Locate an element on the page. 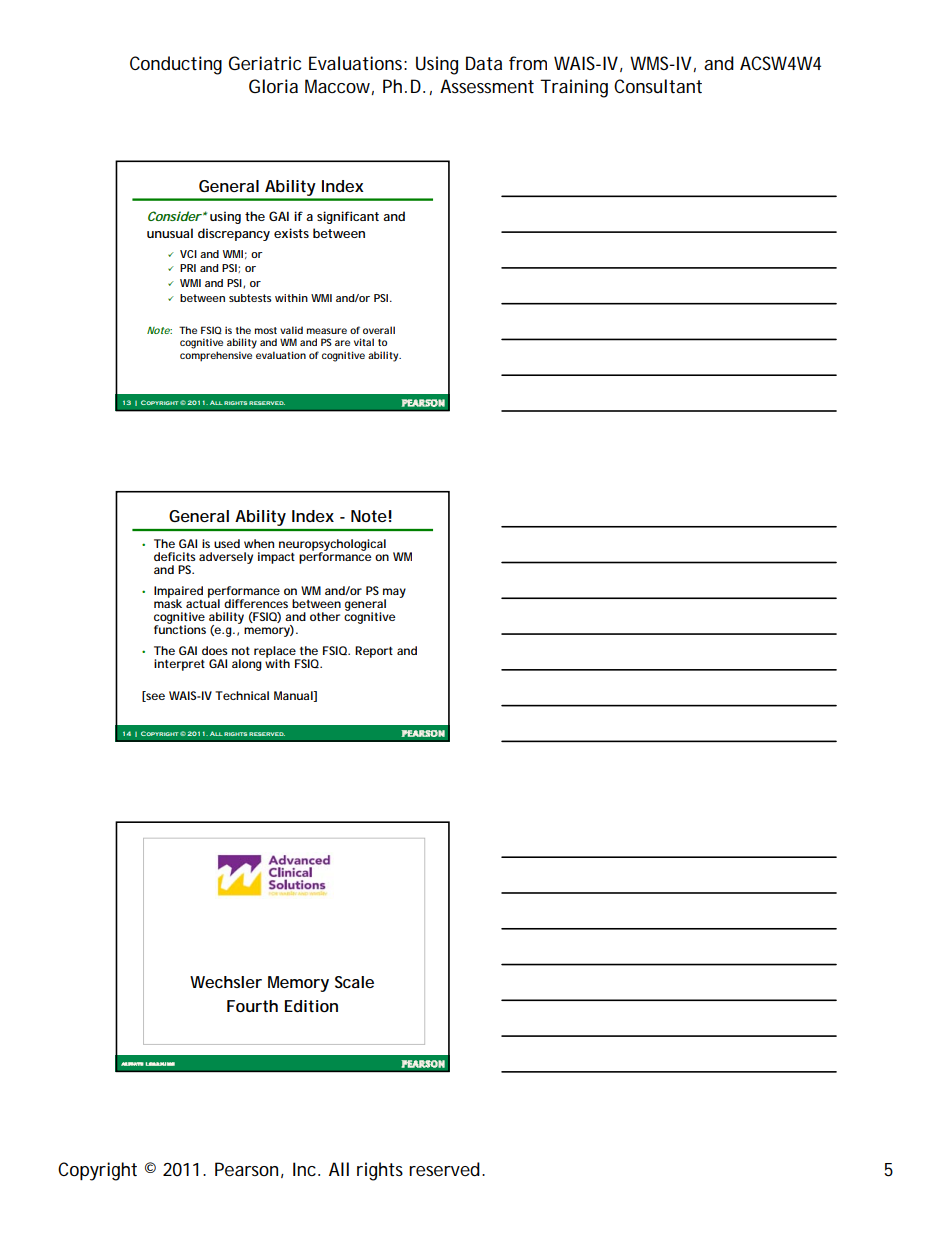  Gloria is located at coordinates (273, 86).
